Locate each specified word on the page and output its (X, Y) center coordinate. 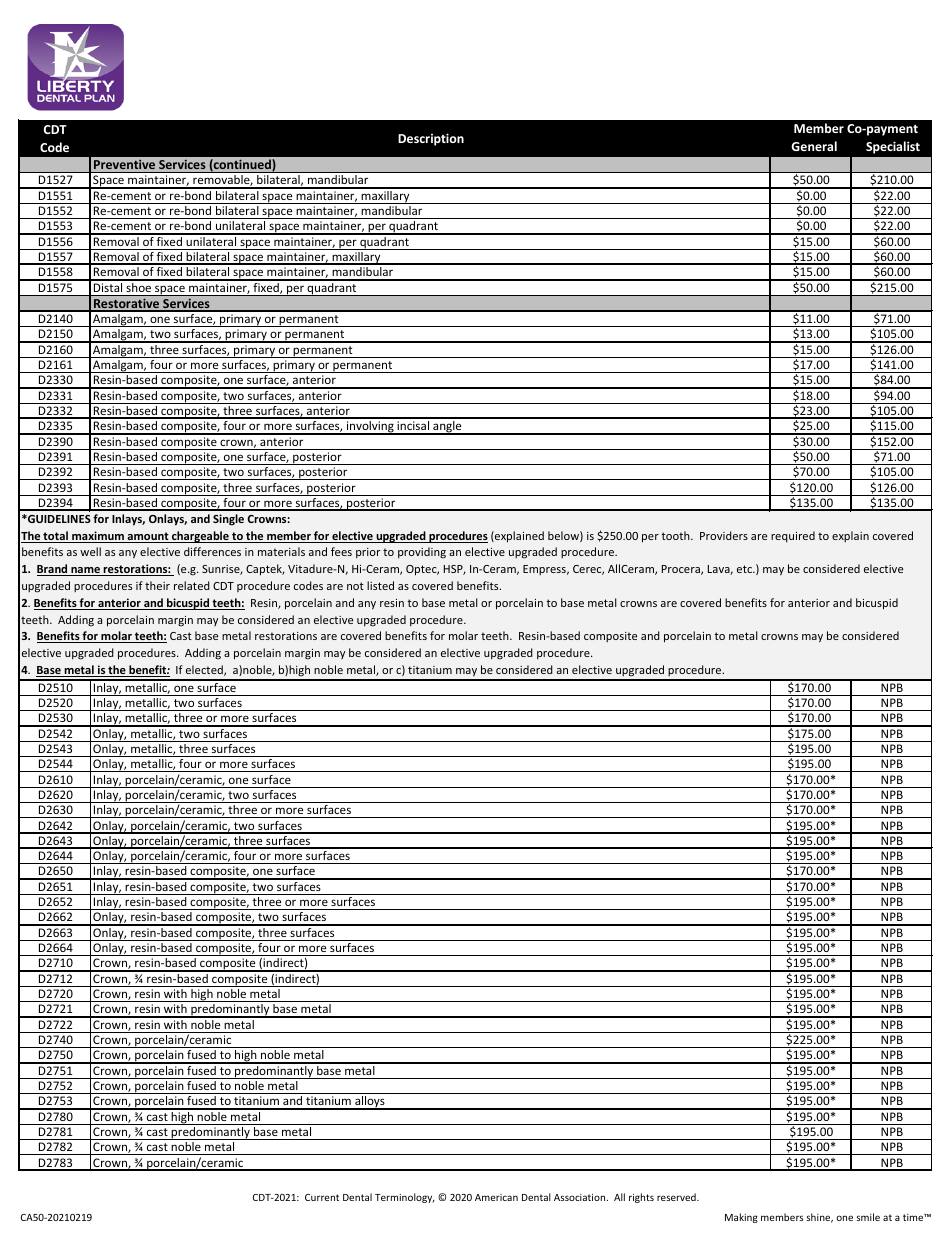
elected (205, 670)
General (814, 146)
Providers (724, 535)
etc (746, 569)
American (496, 1197)
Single (228, 520)
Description (431, 139)
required (793, 536)
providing (422, 553)
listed (380, 585)
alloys (370, 1103)
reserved (677, 1197)
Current (322, 1197)
